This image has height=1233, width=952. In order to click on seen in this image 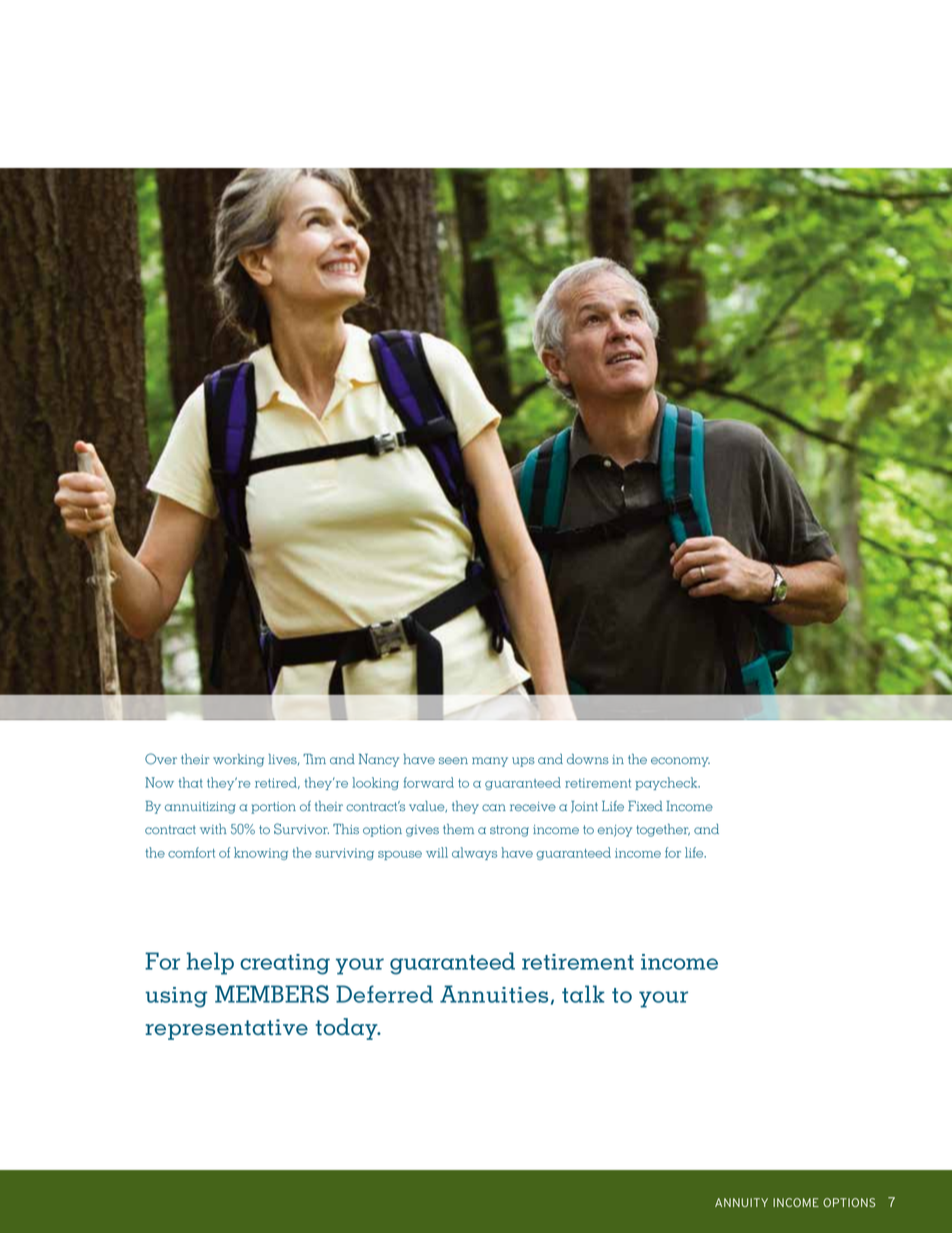, I will do `click(453, 760)`.
